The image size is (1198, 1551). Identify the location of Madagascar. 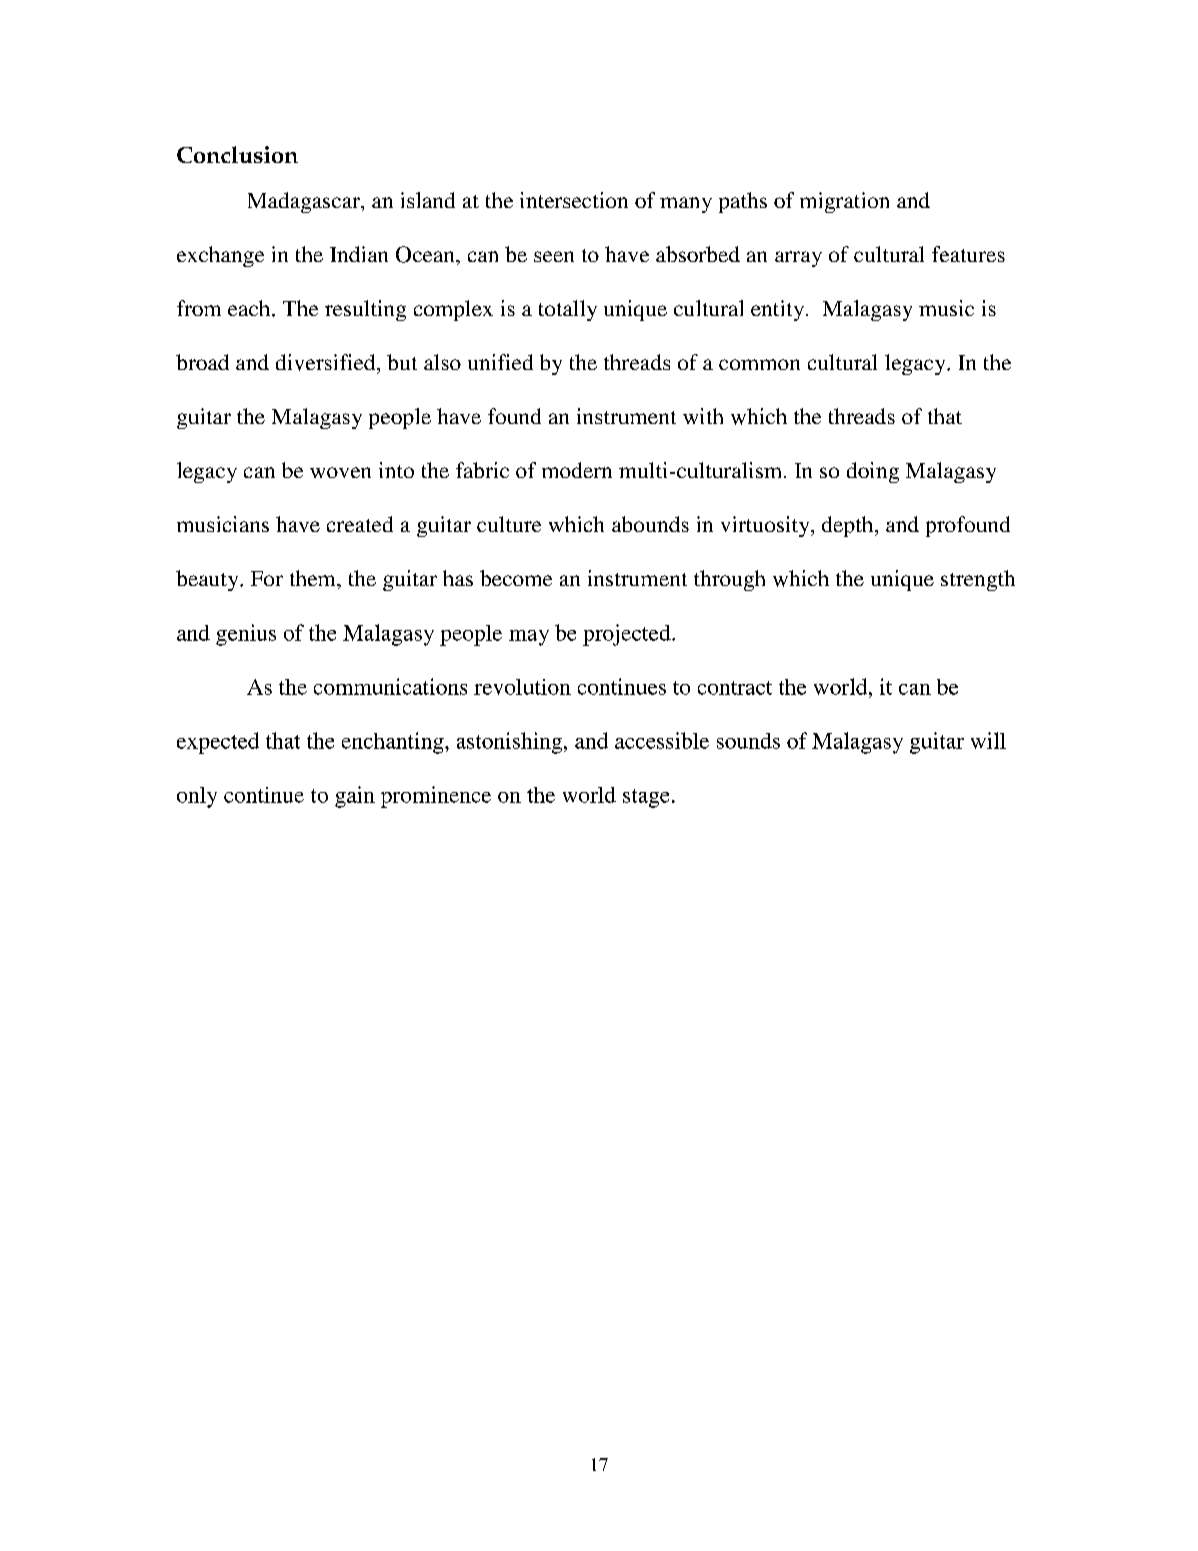
(305, 202).
